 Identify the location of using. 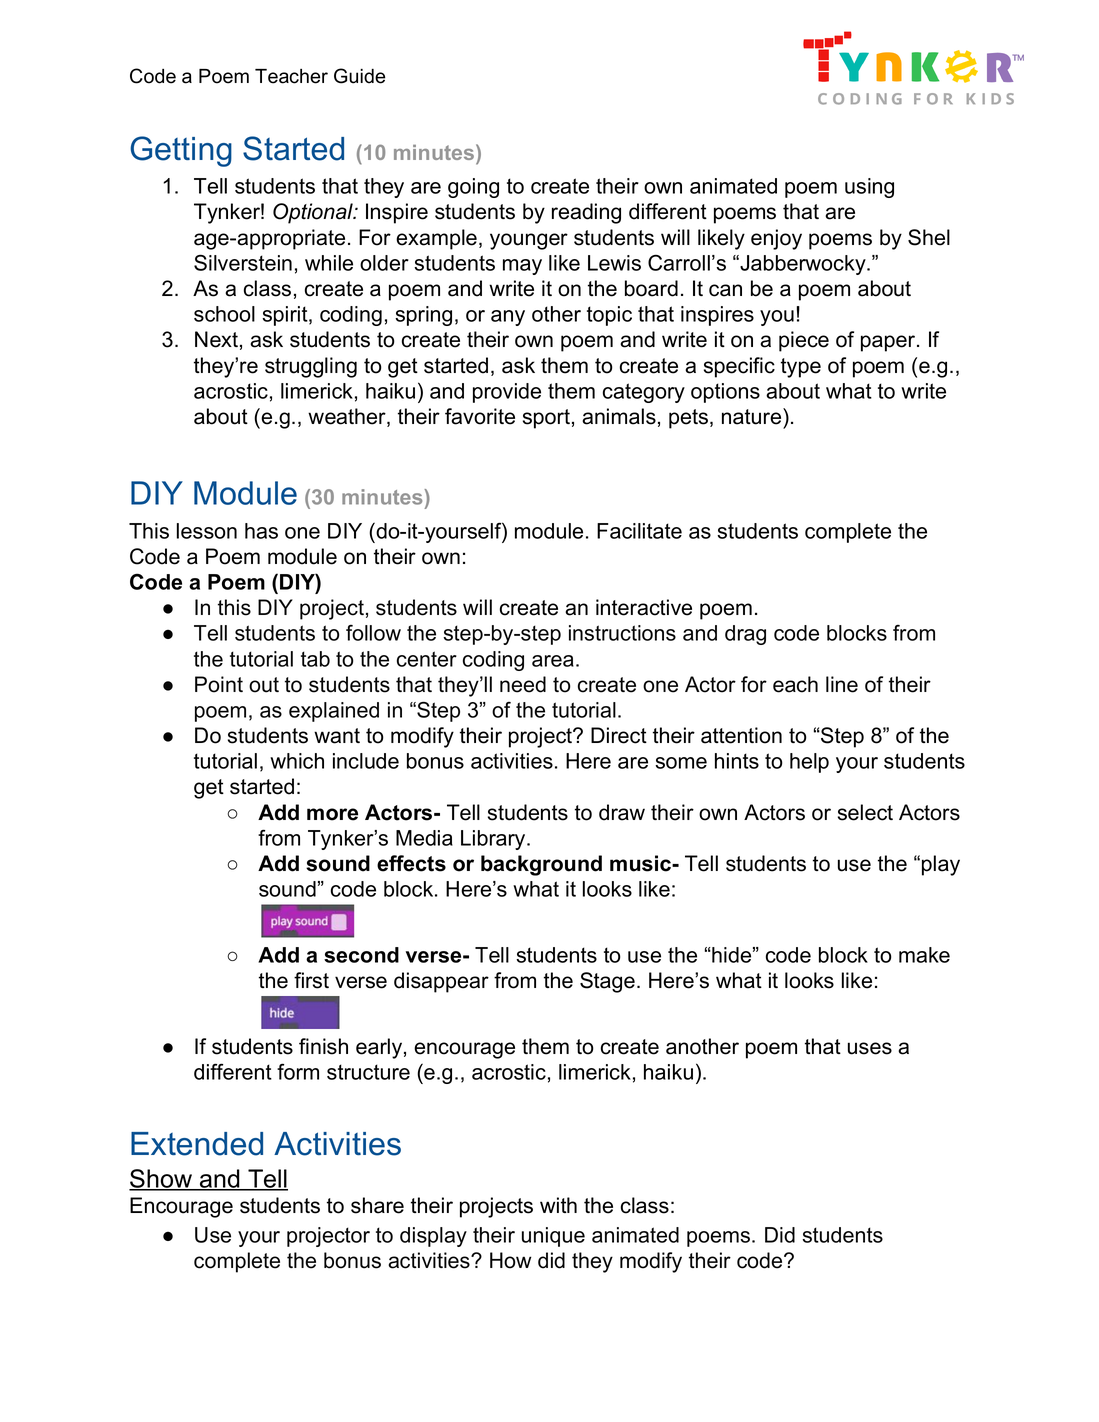
(869, 188).
